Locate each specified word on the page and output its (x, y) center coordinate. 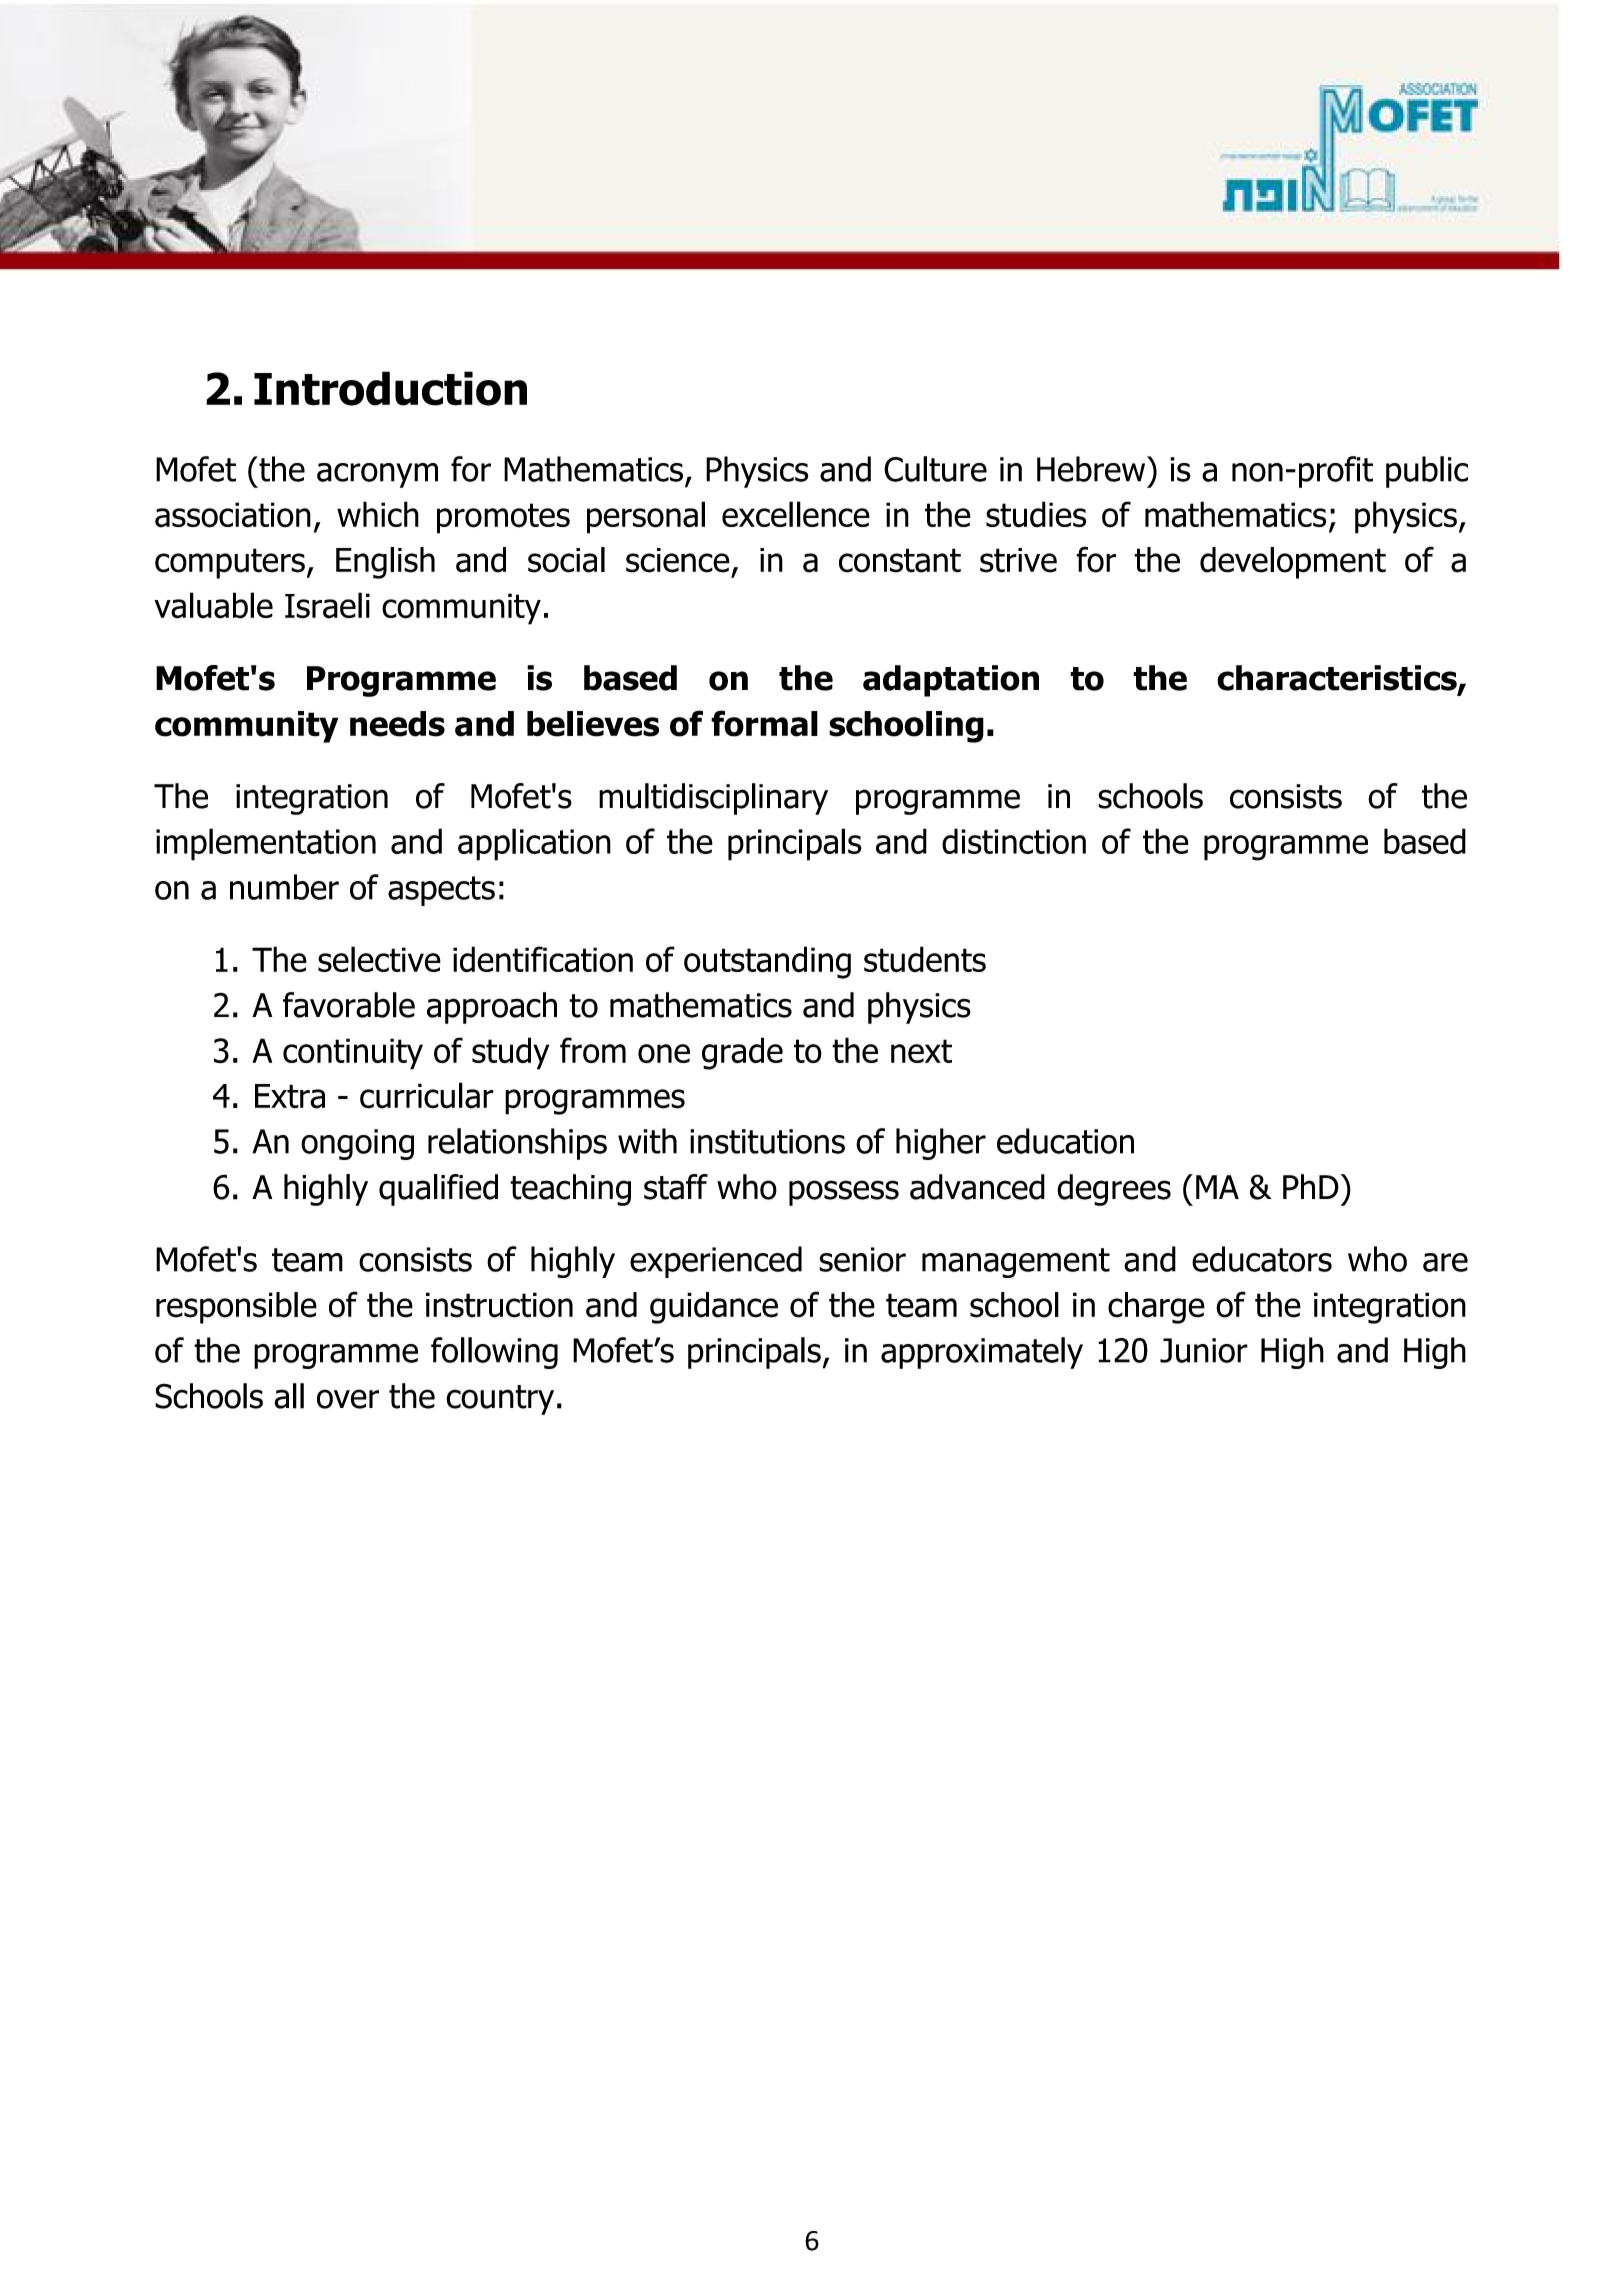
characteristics (1338, 679)
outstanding (767, 962)
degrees (1114, 1190)
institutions (767, 1141)
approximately (982, 1353)
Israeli (327, 605)
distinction (1014, 841)
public (1427, 472)
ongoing (357, 1144)
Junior (1204, 1350)
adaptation (951, 681)
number (284, 887)
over (348, 1399)
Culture (935, 469)
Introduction (390, 388)
